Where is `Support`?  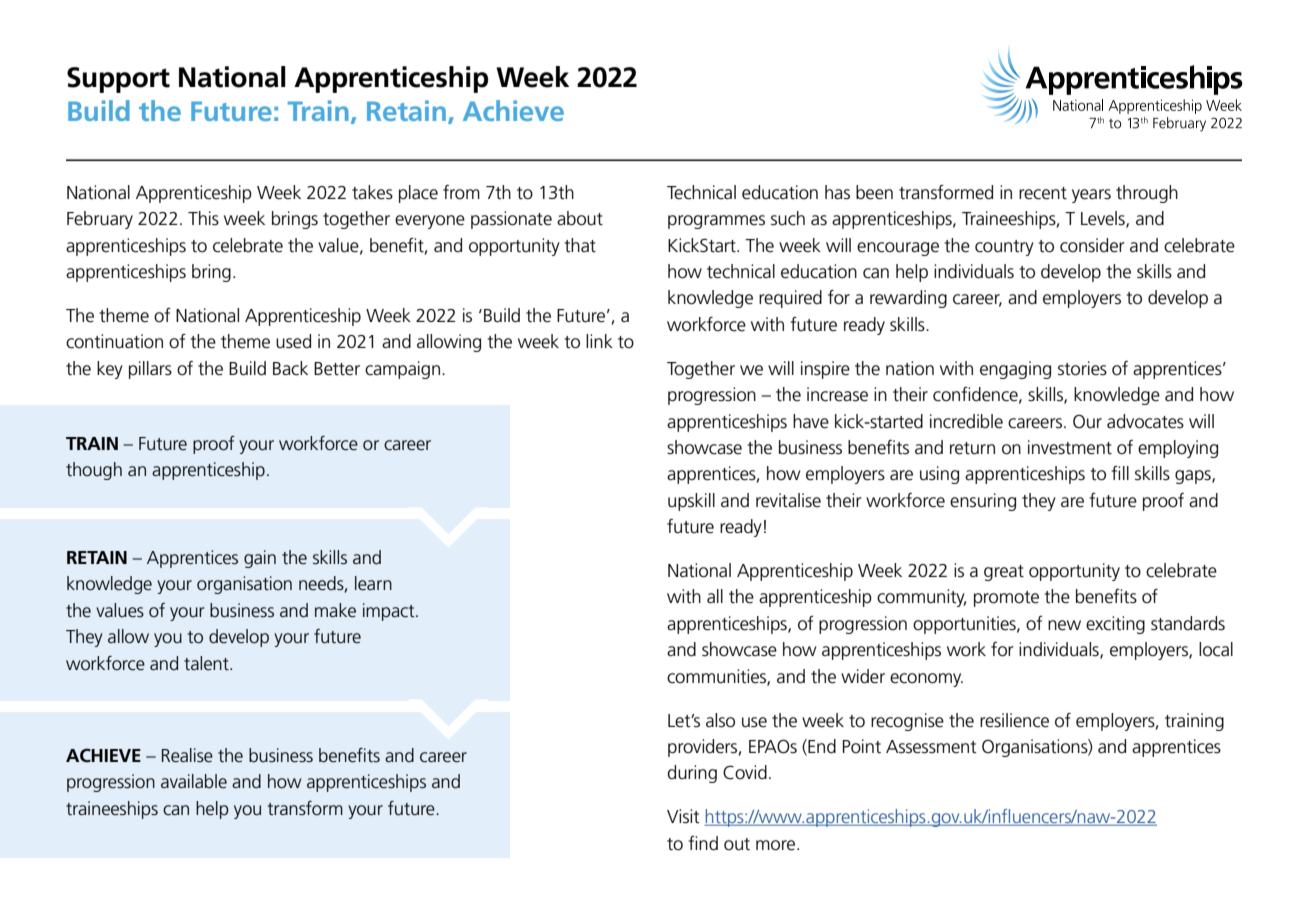
Support is located at coordinates (118, 80).
